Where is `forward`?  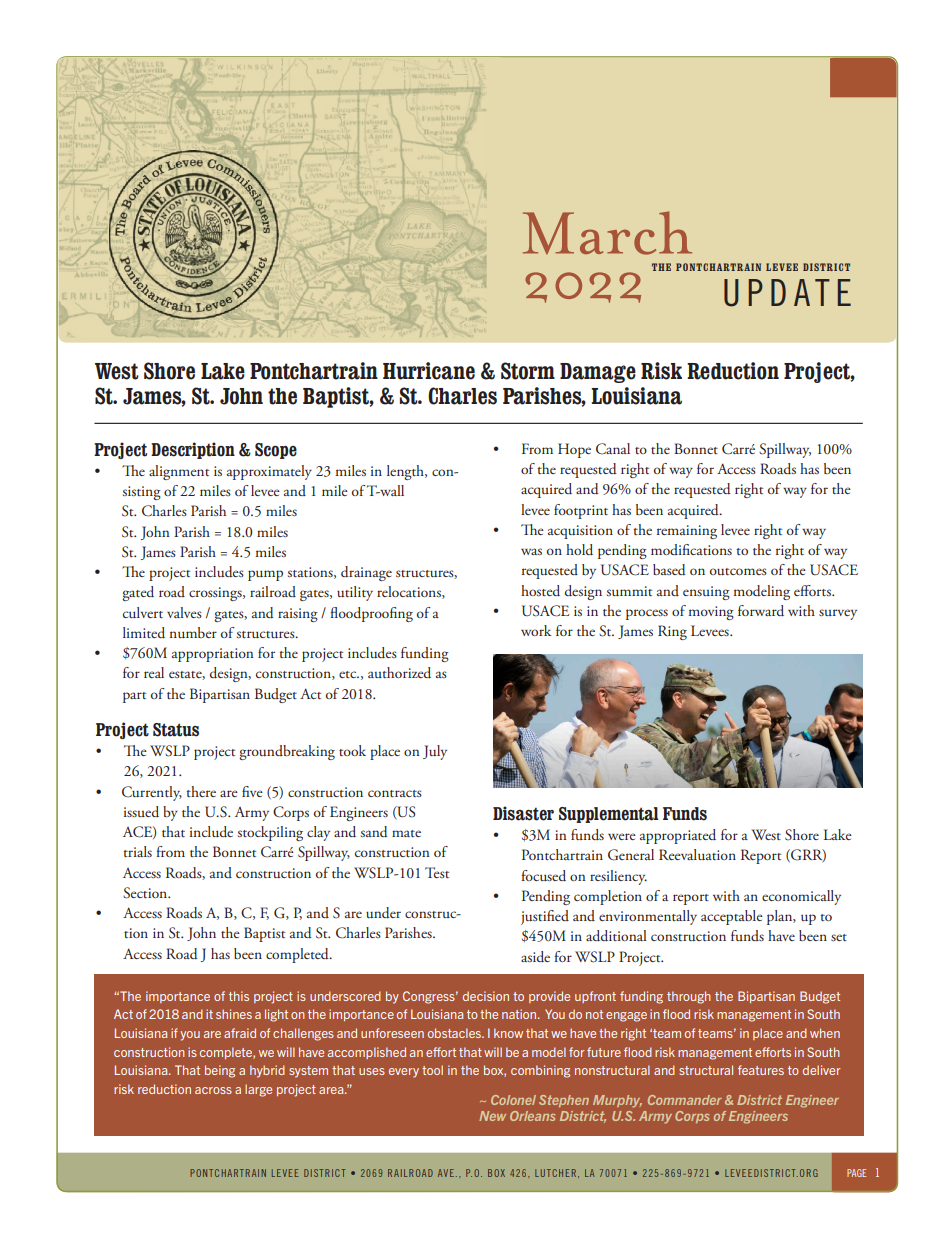 forward is located at coordinates (761, 611).
